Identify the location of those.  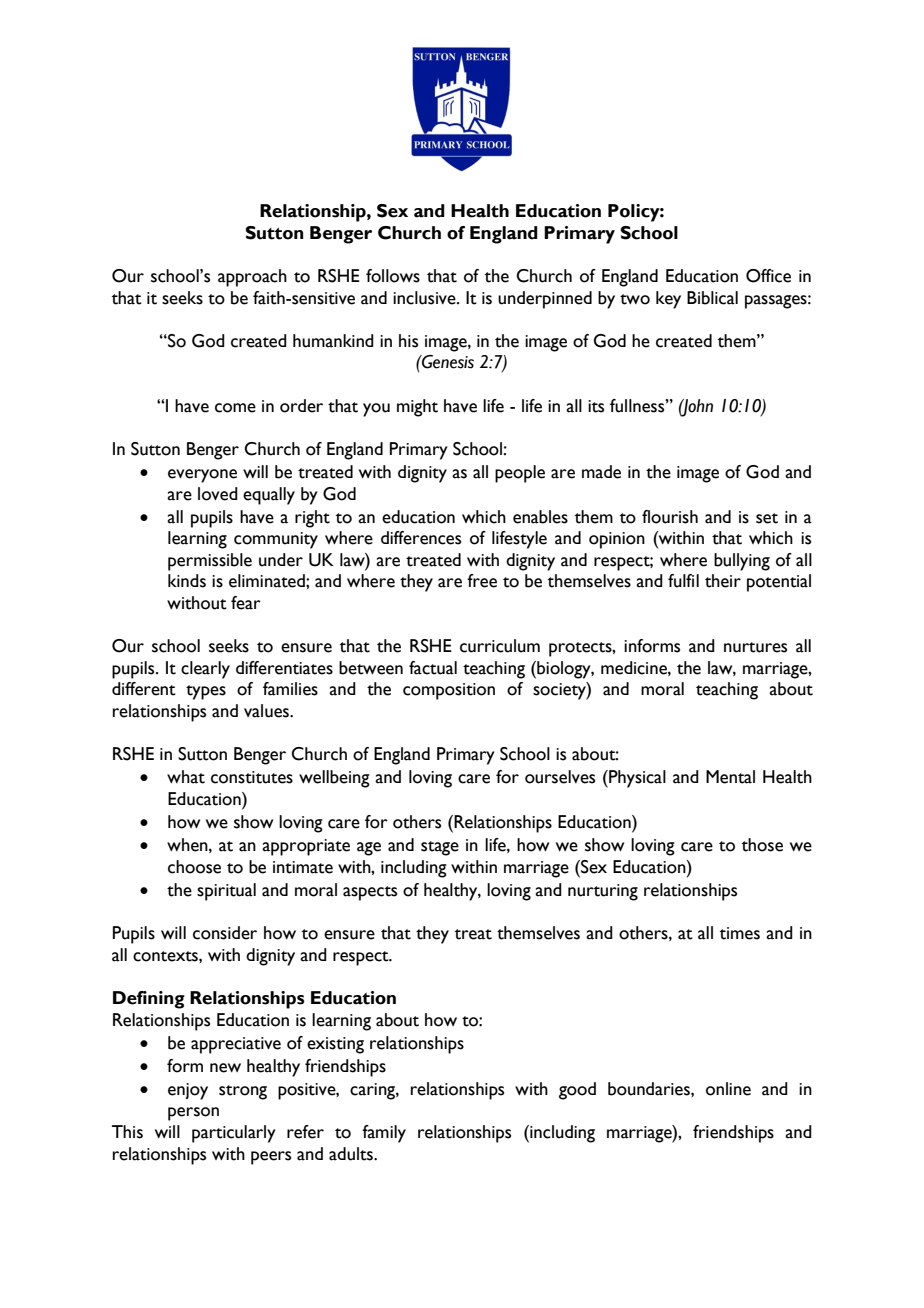
(762, 845).
